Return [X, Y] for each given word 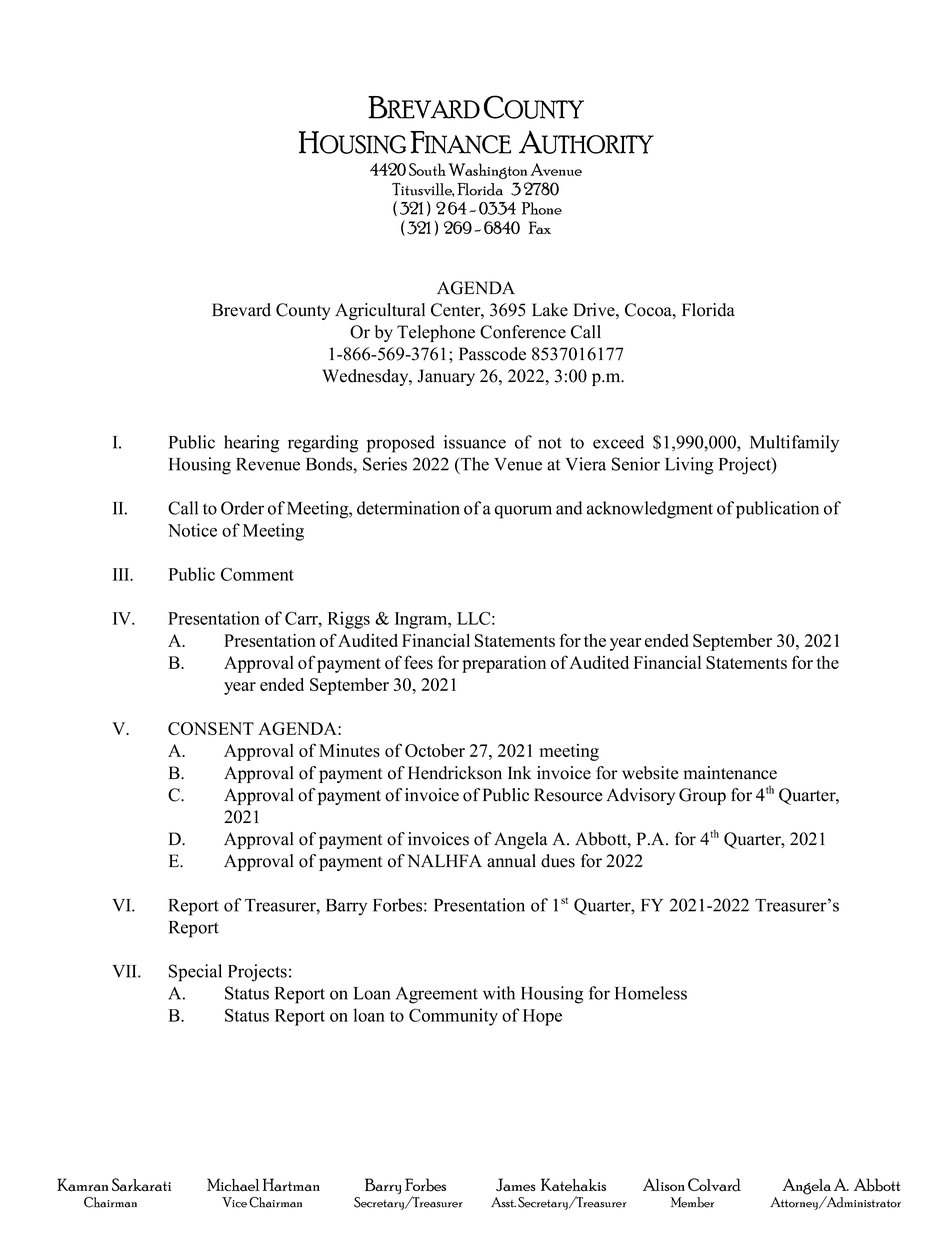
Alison [664, 1184]
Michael [233, 1184]
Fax [540, 227]
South [427, 169]
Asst [503, 1202]
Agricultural [380, 311]
